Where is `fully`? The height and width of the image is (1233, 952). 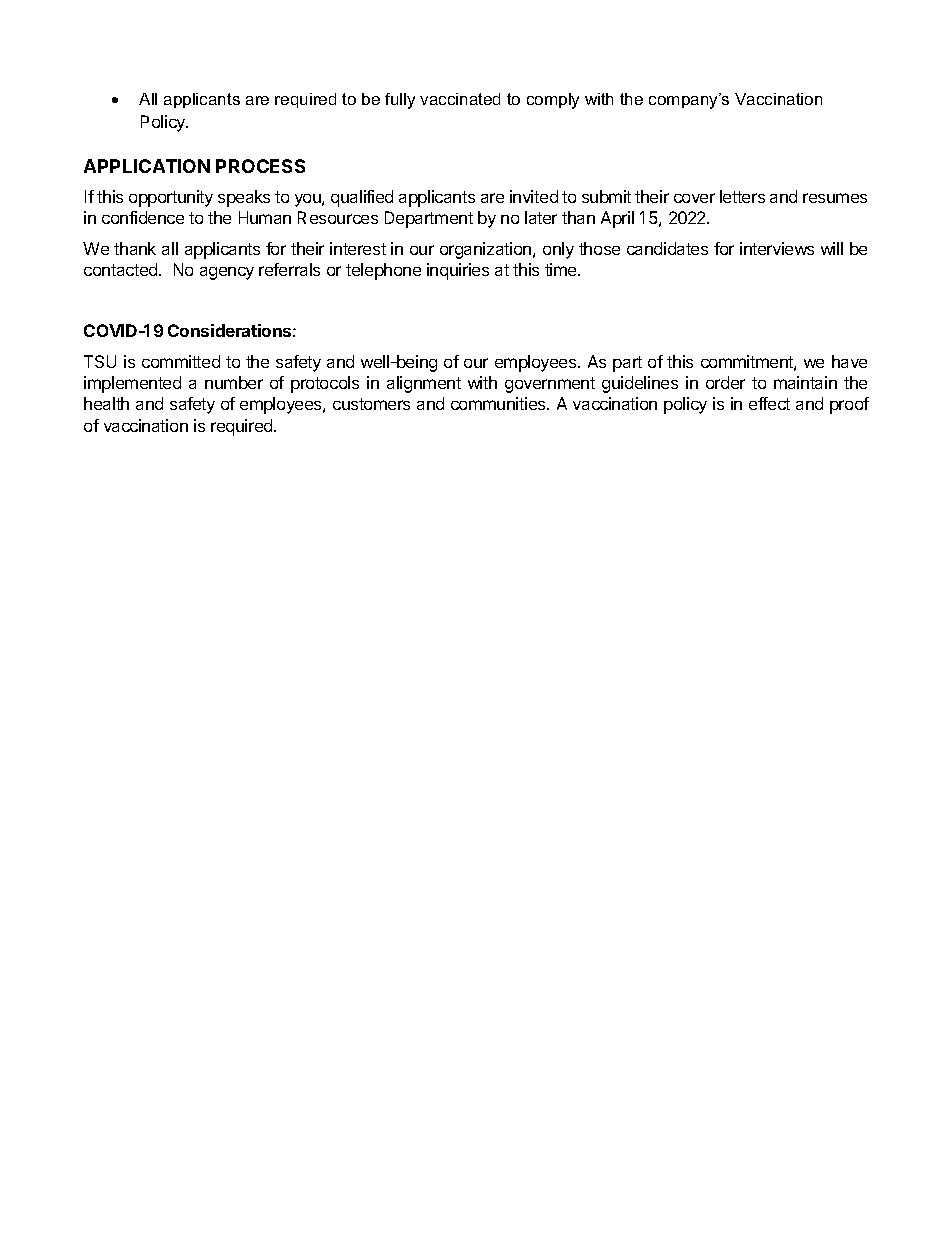 fully is located at coordinates (400, 101).
